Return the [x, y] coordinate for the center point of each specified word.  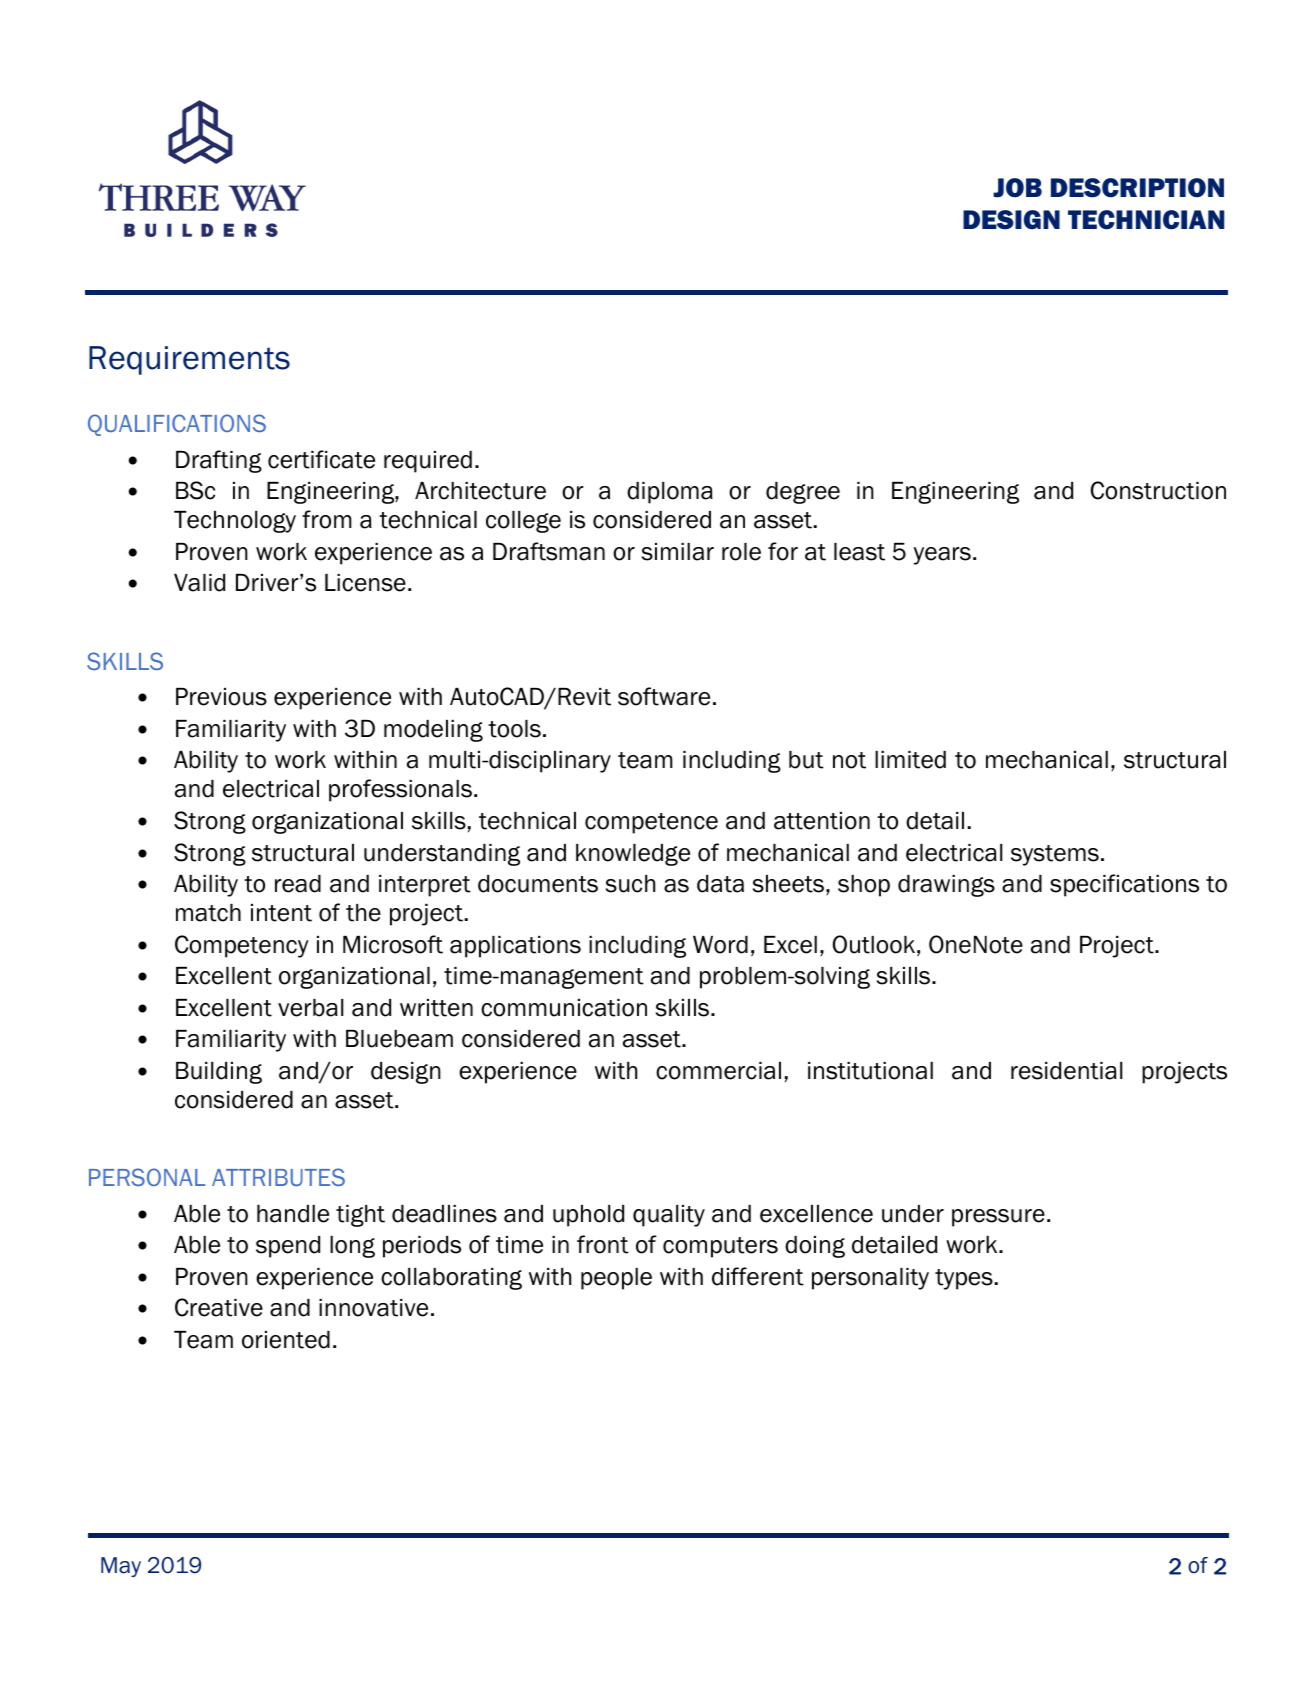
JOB [1017, 188]
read [298, 884]
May [121, 1567]
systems [1055, 855]
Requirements [189, 360]
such [630, 884]
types [964, 1279]
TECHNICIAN [1146, 220]
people [616, 1279]
